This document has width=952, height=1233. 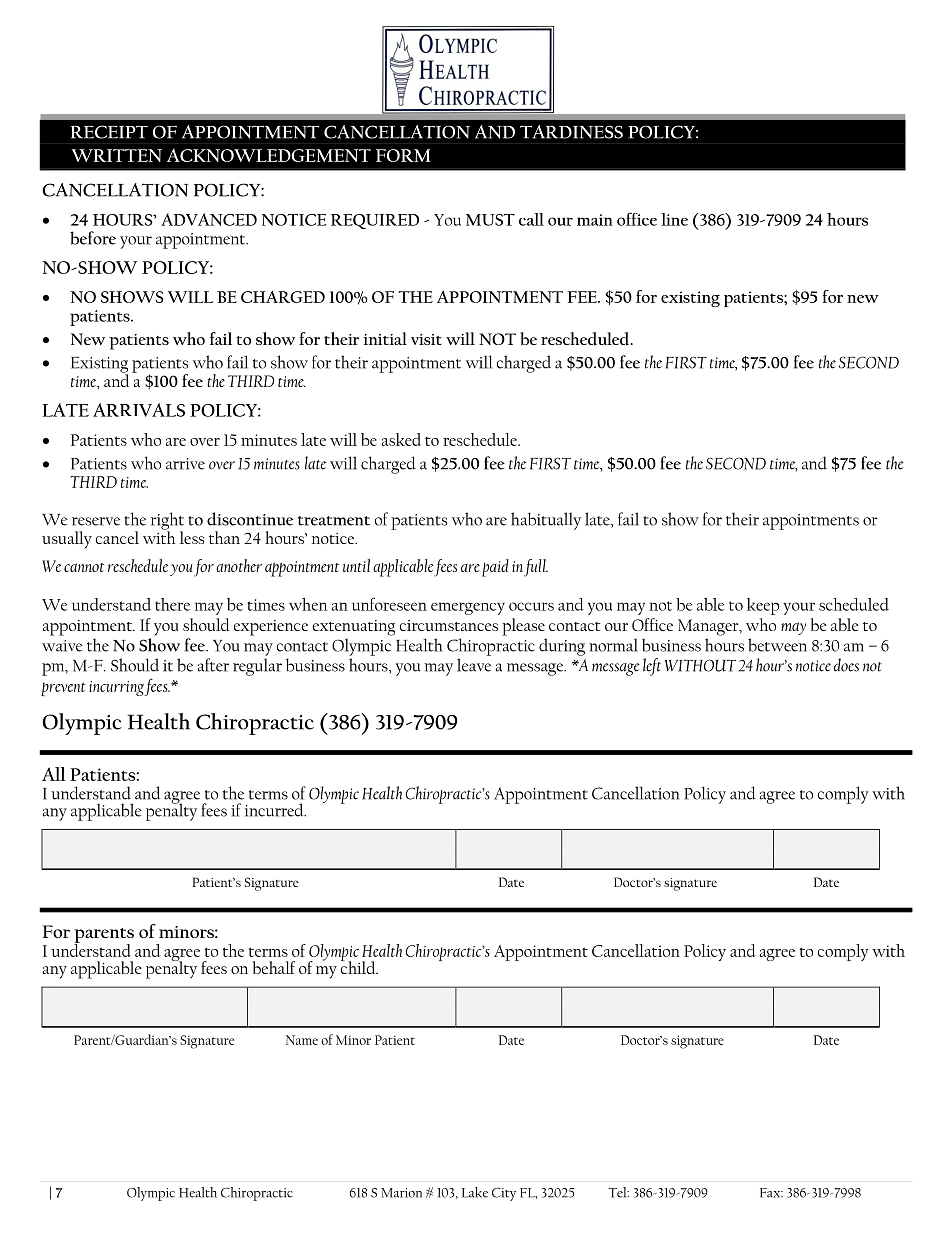 What do you see at coordinates (139, 410) in the document?
I see `ARRIVALS` at bounding box center [139, 410].
